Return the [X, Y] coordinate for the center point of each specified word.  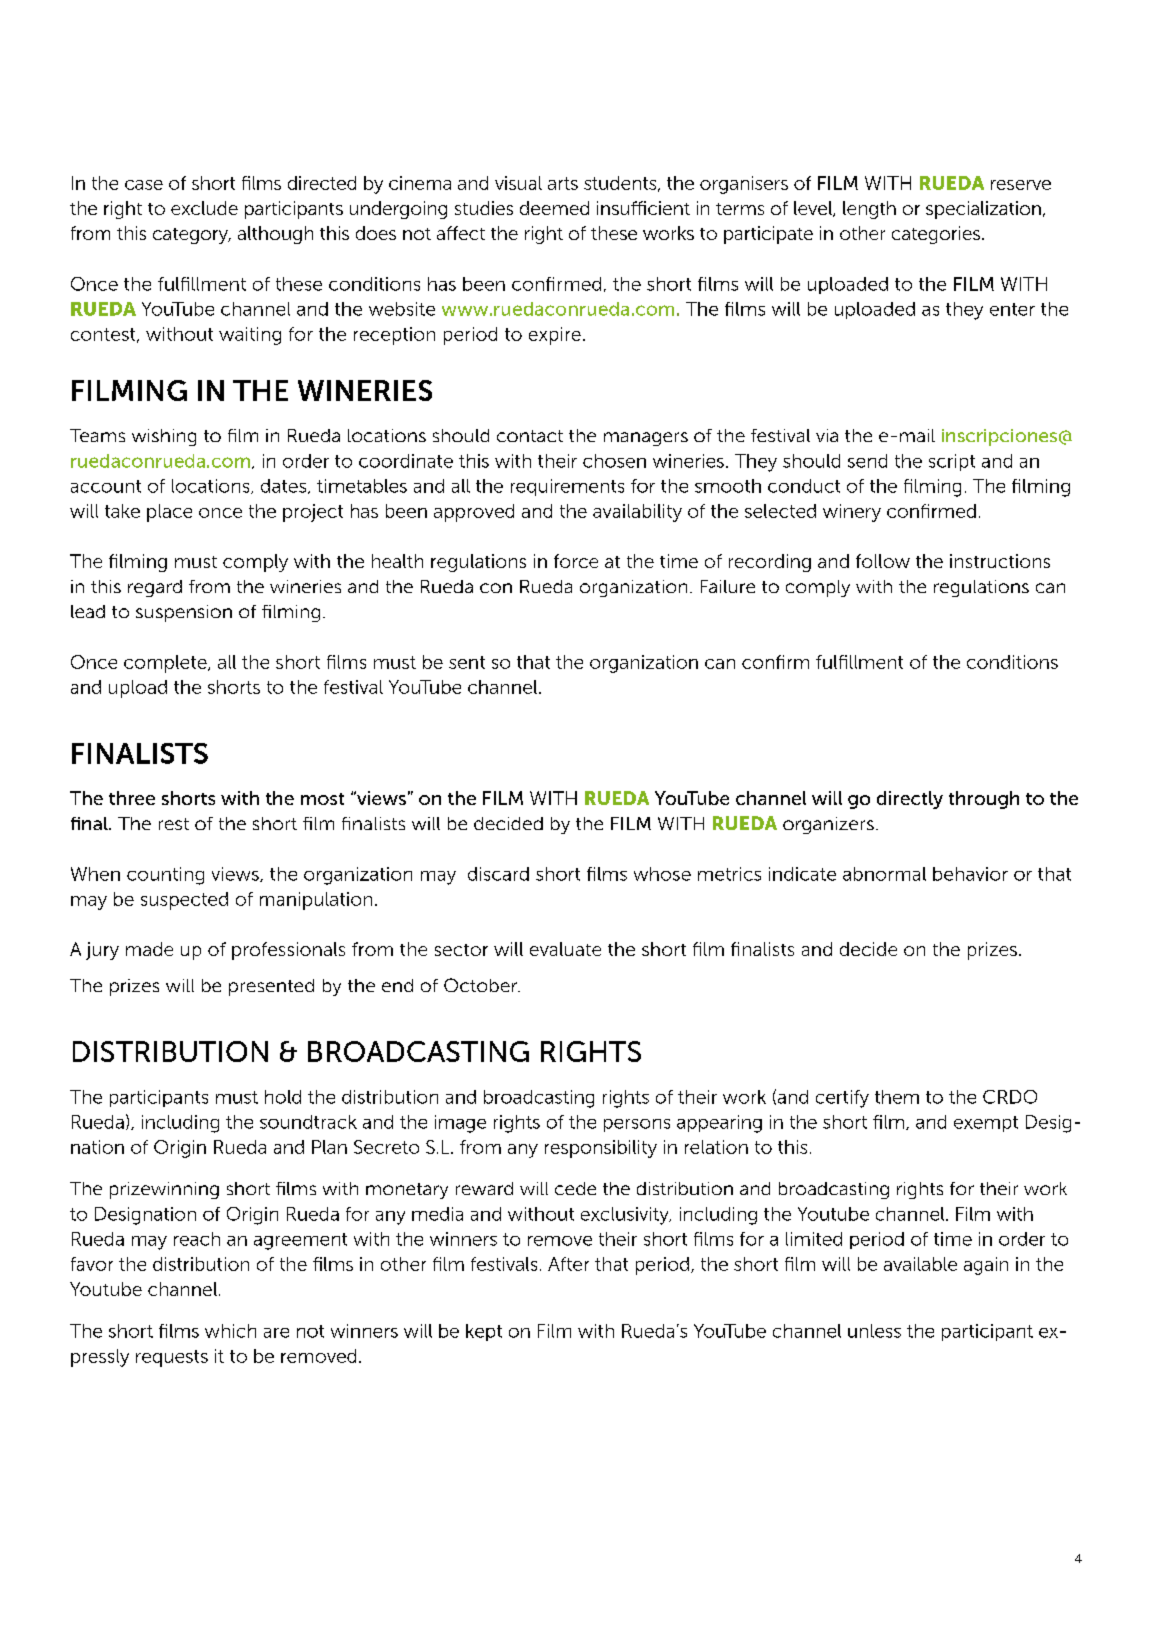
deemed [554, 208]
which [230, 1331]
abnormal [884, 874]
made [149, 949]
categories [936, 235]
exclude [204, 208]
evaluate [565, 949]
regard [155, 588]
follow [883, 561]
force [576, 561]
